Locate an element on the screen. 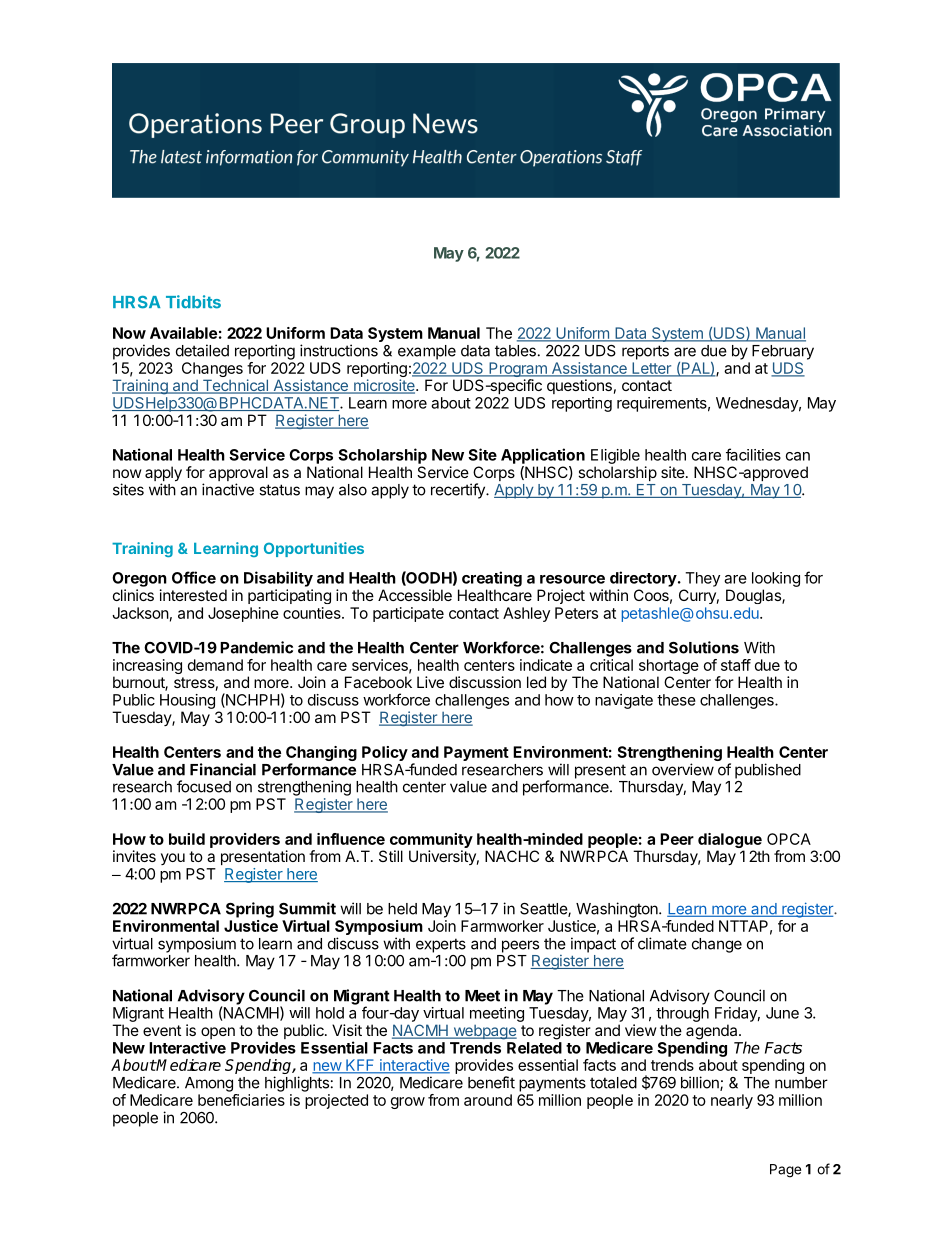 This screenshot has width=952, height=1233. Available is located at coordinates (183, 333).
